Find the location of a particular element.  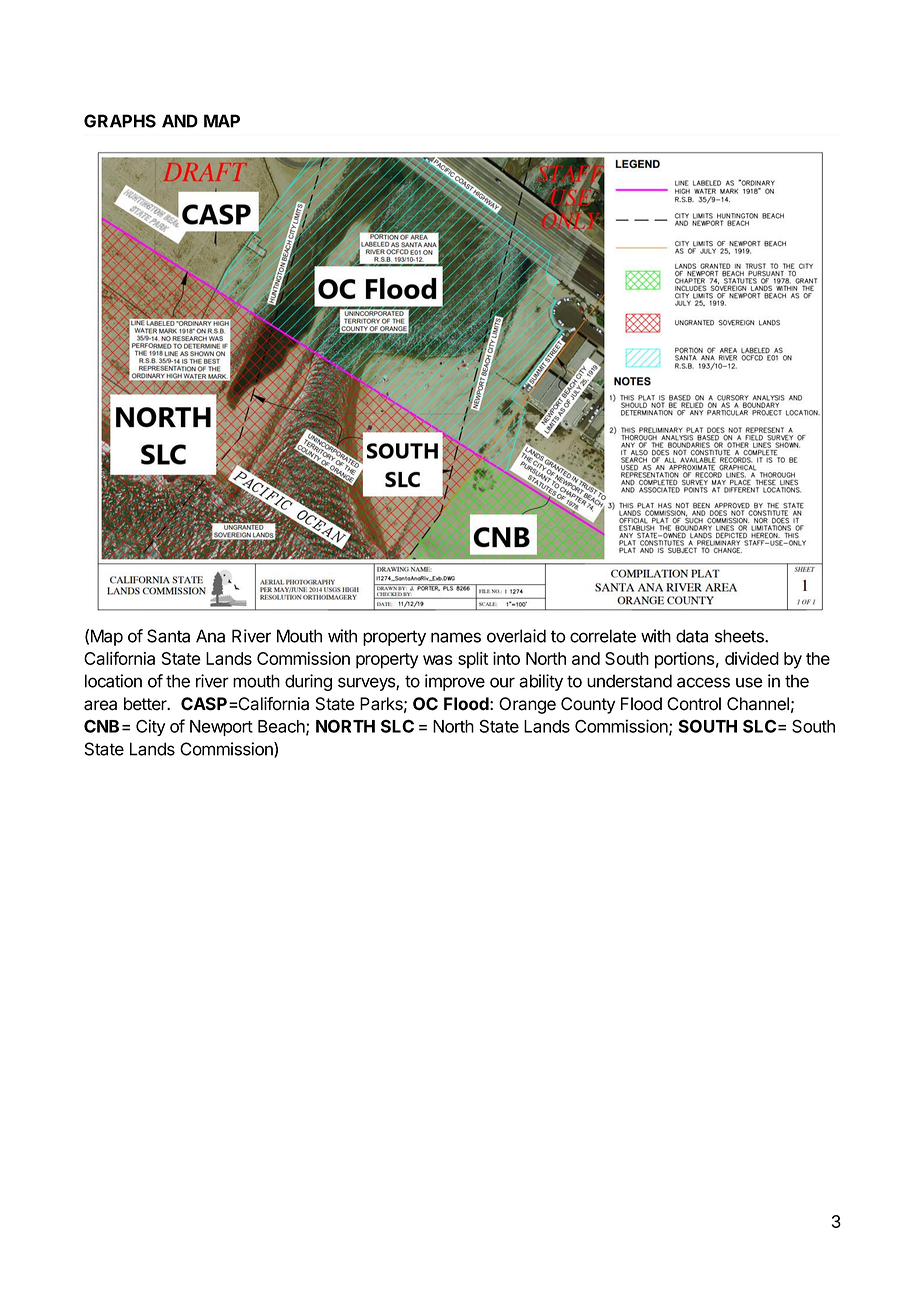

location is located at coordinates (113, 681).
